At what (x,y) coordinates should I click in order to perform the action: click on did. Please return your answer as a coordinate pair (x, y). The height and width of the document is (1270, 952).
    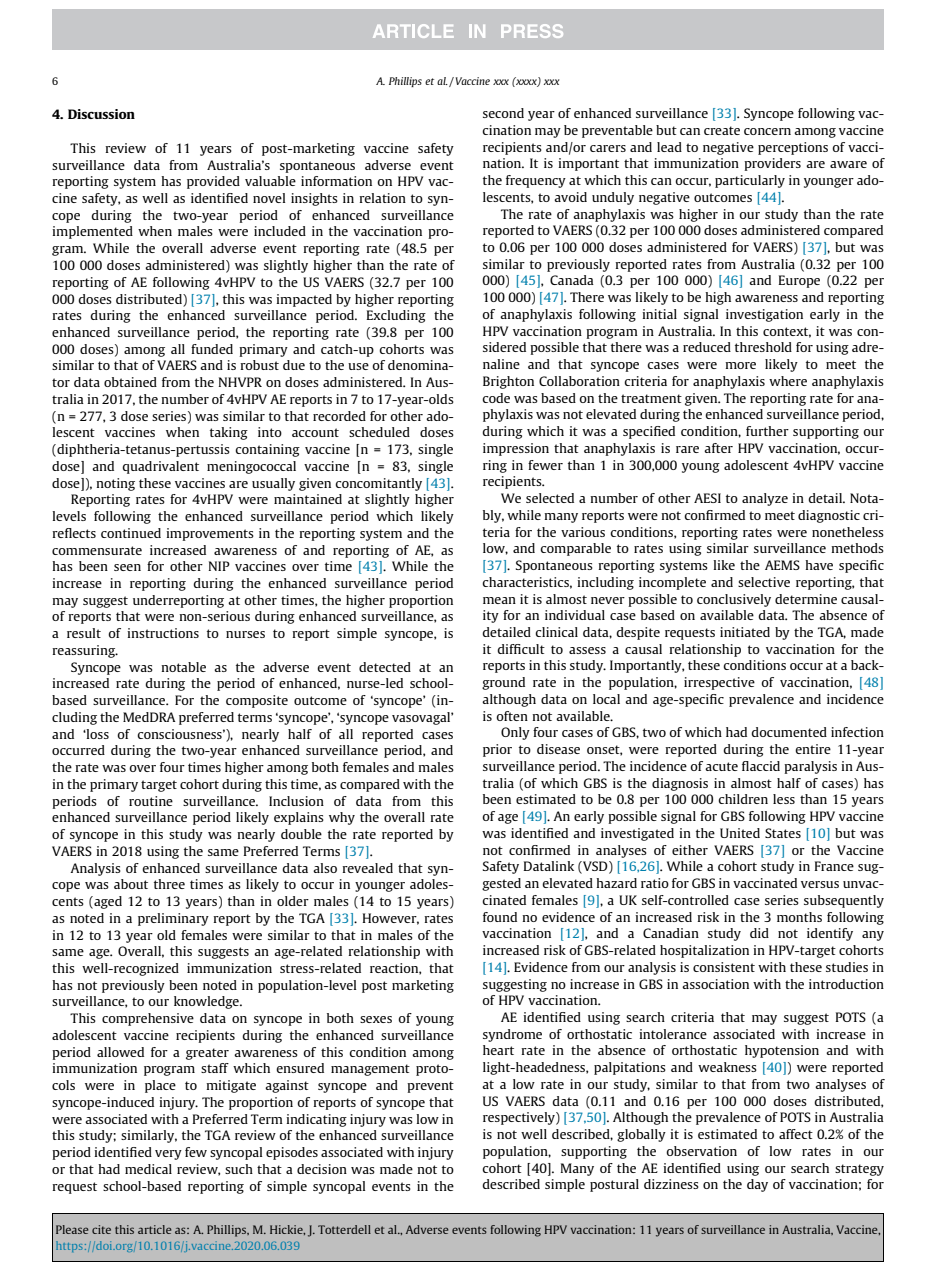
    Looking at the image, I should click on (759, 933).
